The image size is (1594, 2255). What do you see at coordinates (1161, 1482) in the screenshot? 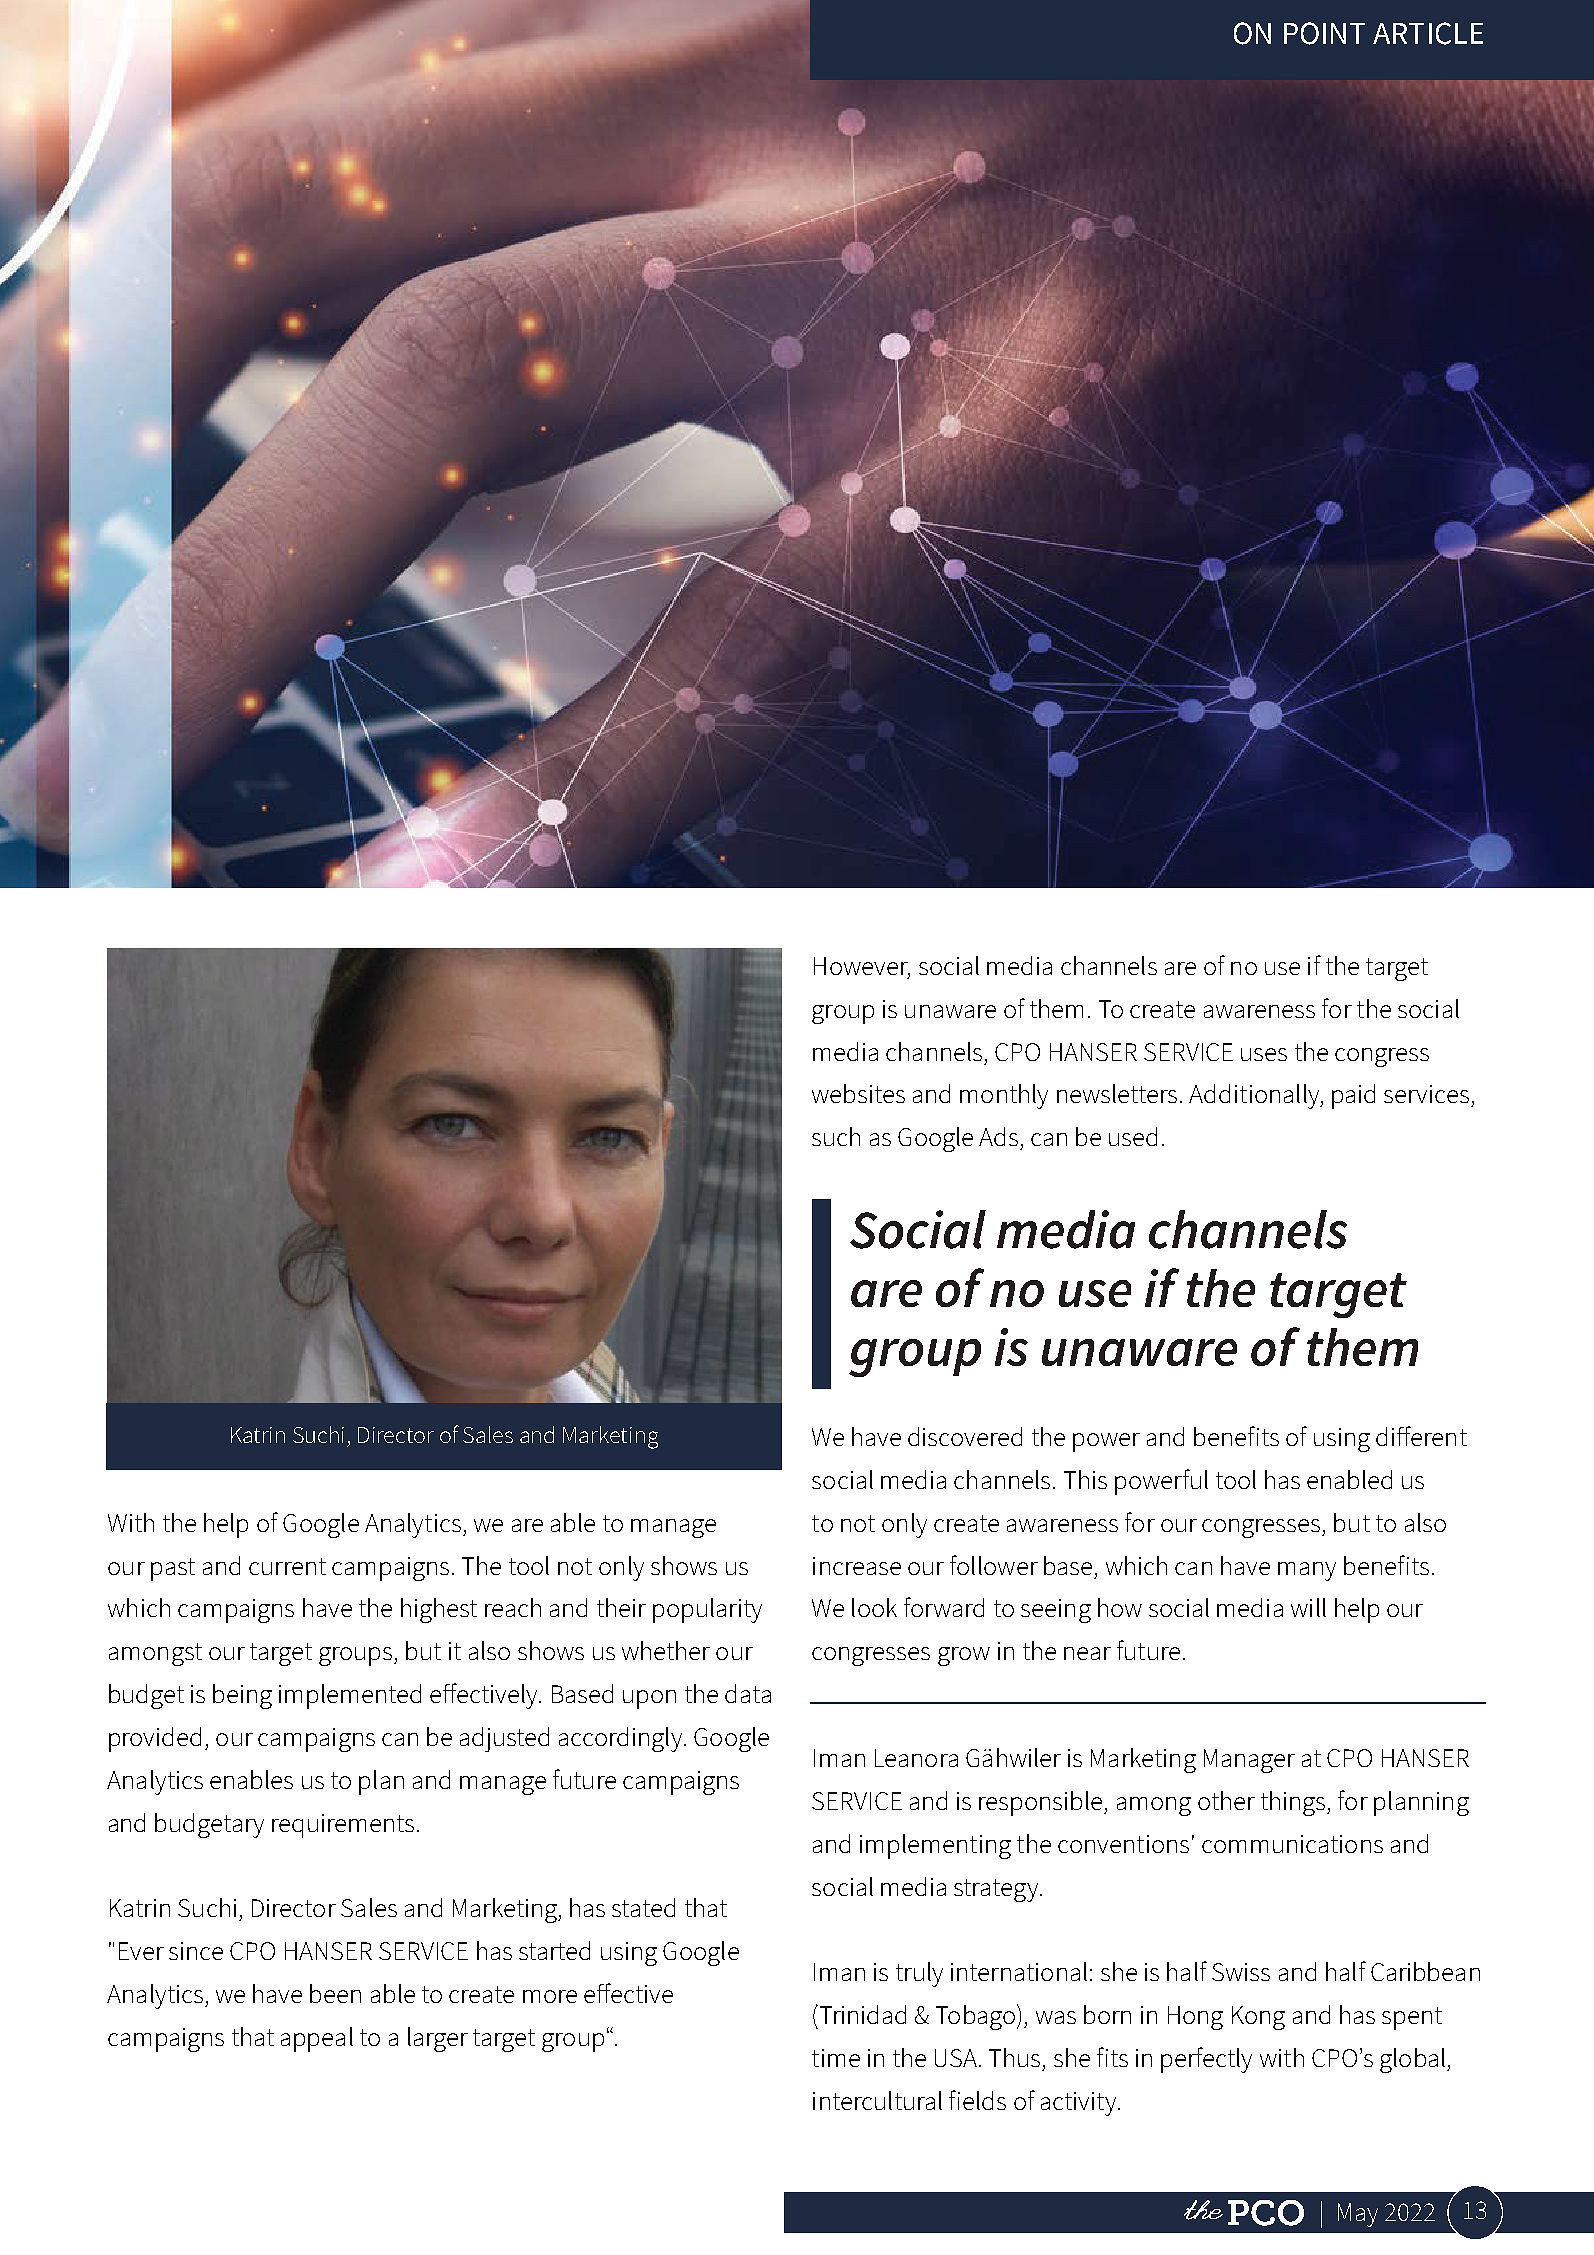
I see `powerful` at bounding box center [1161, 1482].
